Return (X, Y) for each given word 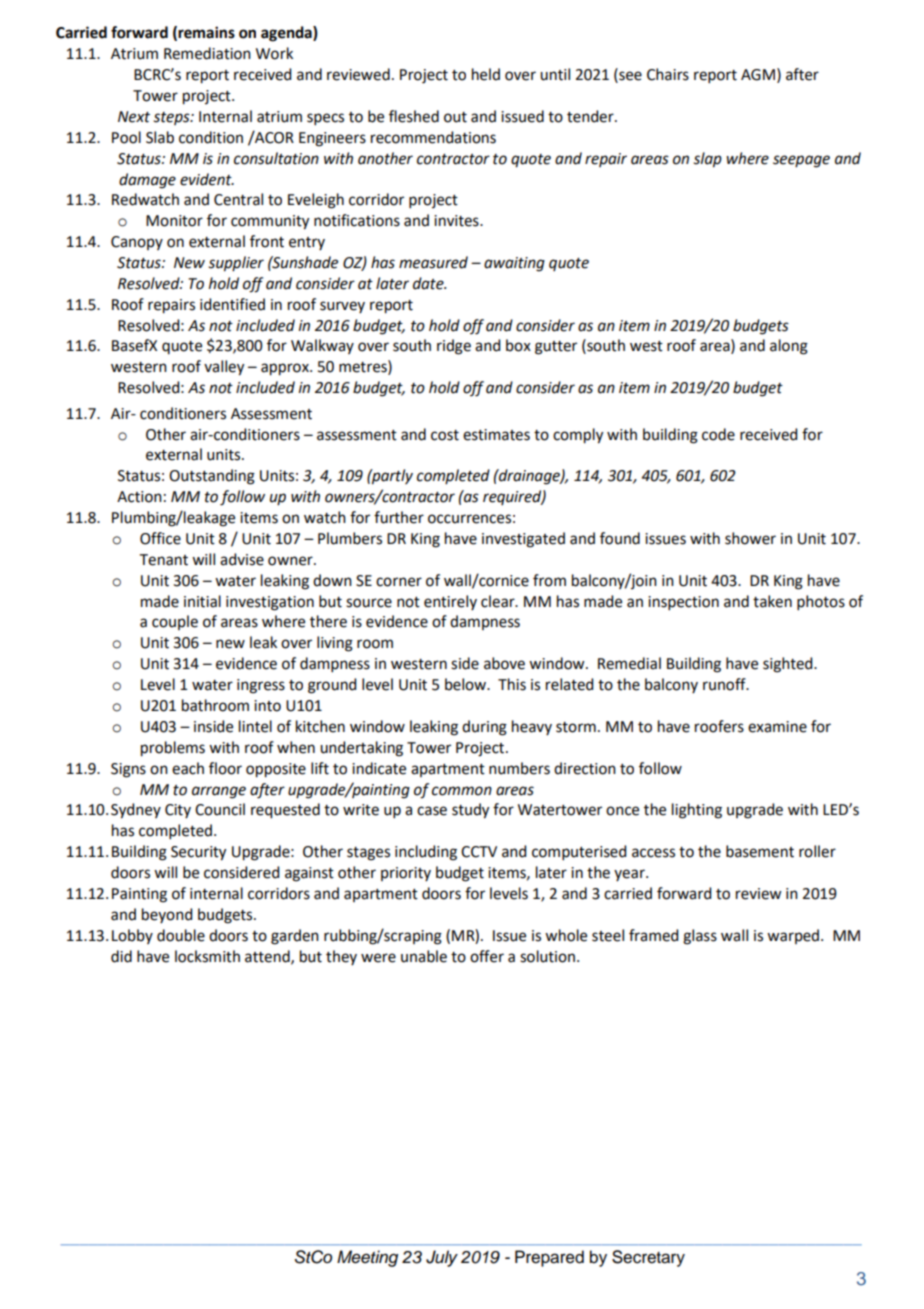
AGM (758, 75)
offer (487, 956)
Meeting (367, 1258)
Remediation (207, 53)
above (504, 663)
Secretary (648, 1258)
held (486, 74)
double (181, 935)
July (442, 1258)
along (789, 347)
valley (224, 368)
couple (175, 622)
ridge (454, 347)
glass (700, 937)
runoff (725, 684)
